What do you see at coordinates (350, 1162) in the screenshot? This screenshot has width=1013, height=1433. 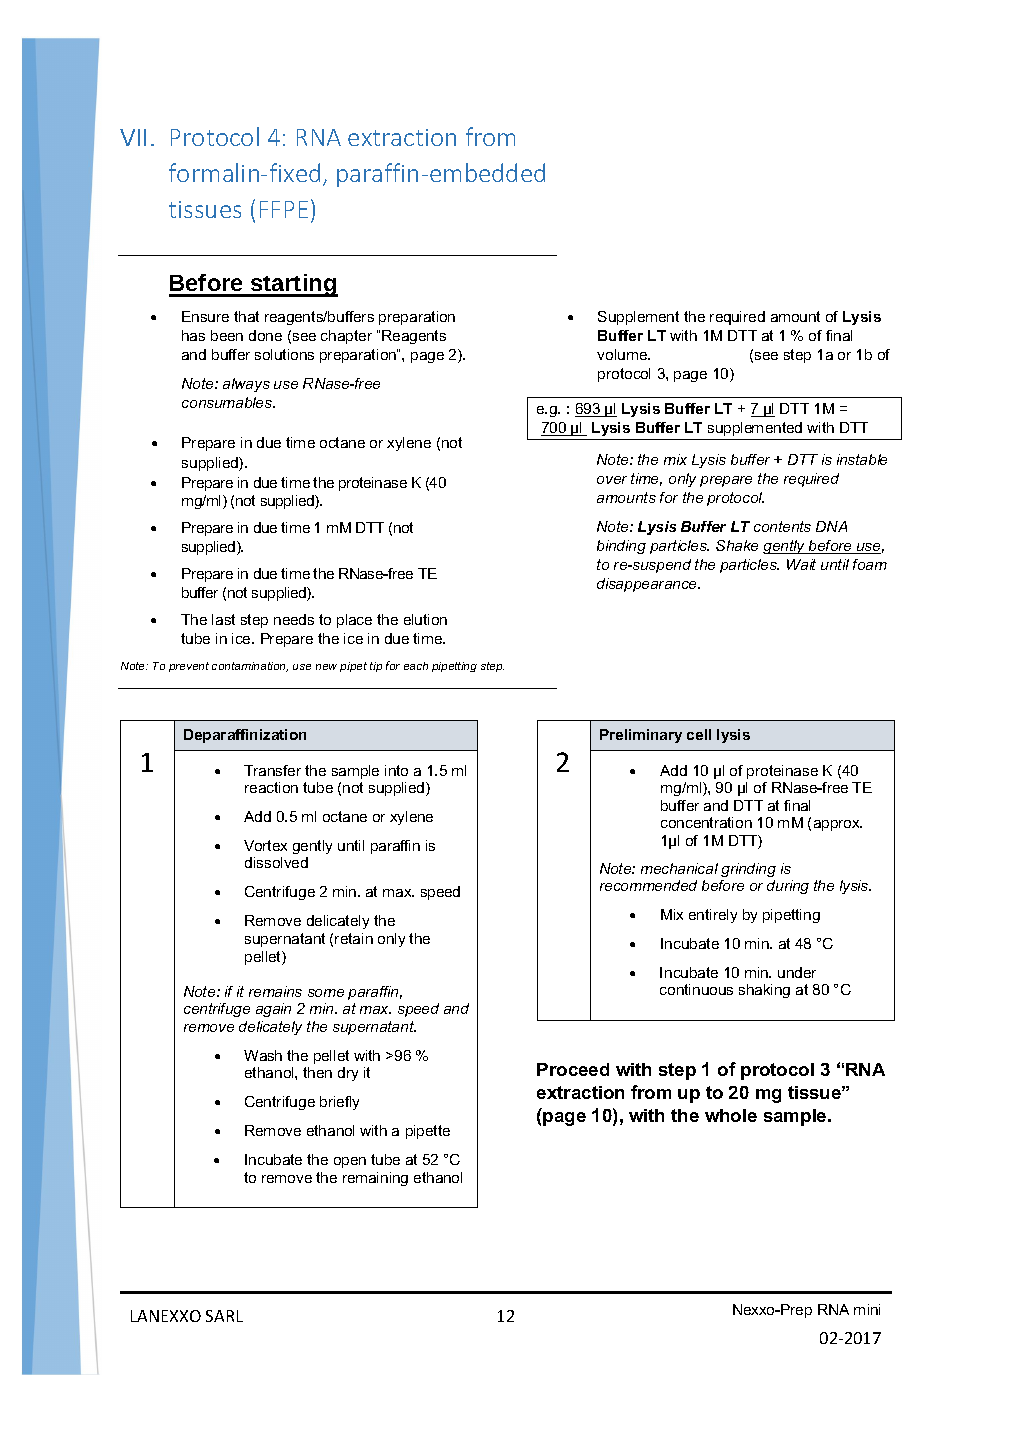 I see `open` at bounding box center [350, 1162].
